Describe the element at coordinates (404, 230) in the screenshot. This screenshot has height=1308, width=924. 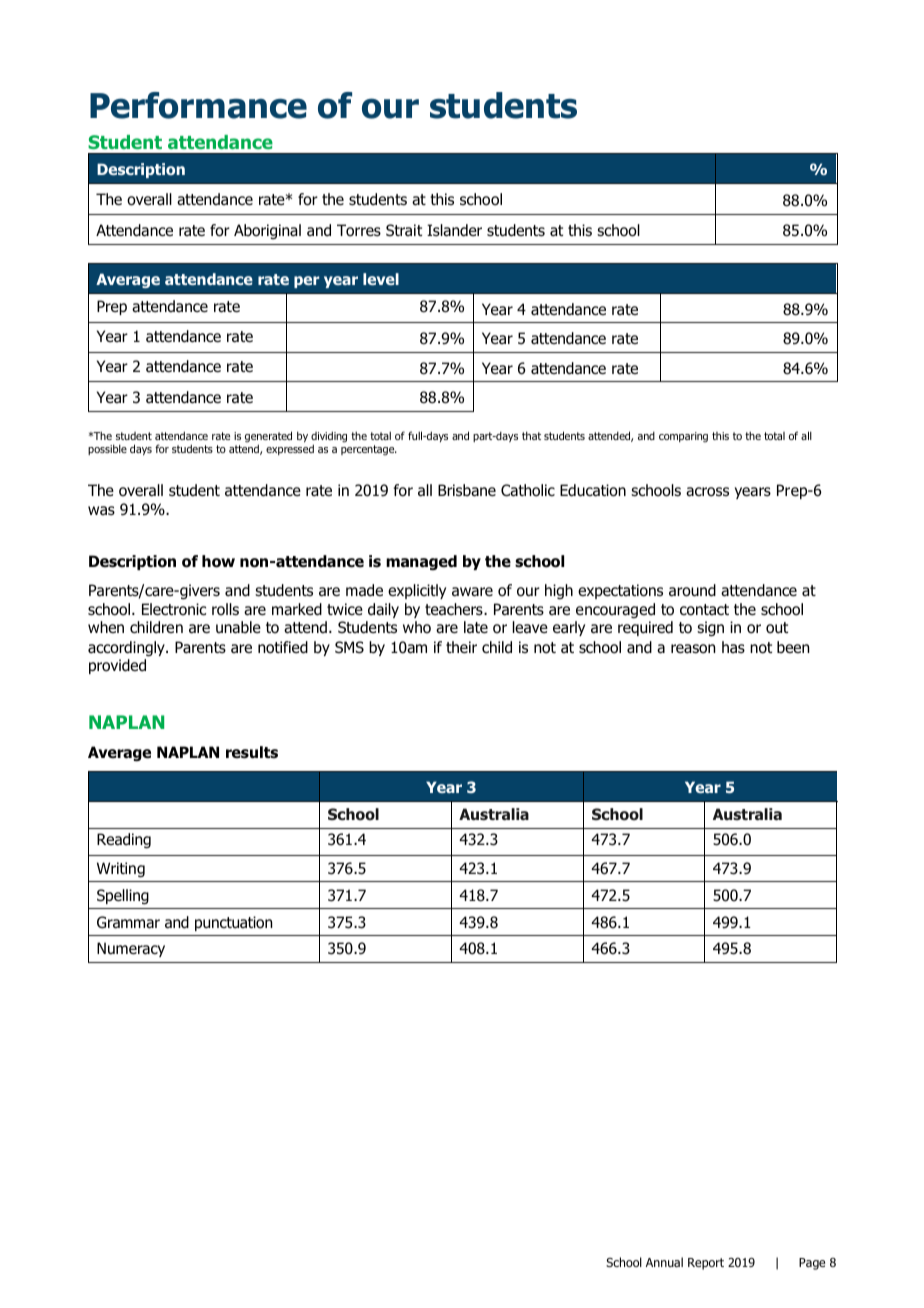
I see `Strait` at that location.
